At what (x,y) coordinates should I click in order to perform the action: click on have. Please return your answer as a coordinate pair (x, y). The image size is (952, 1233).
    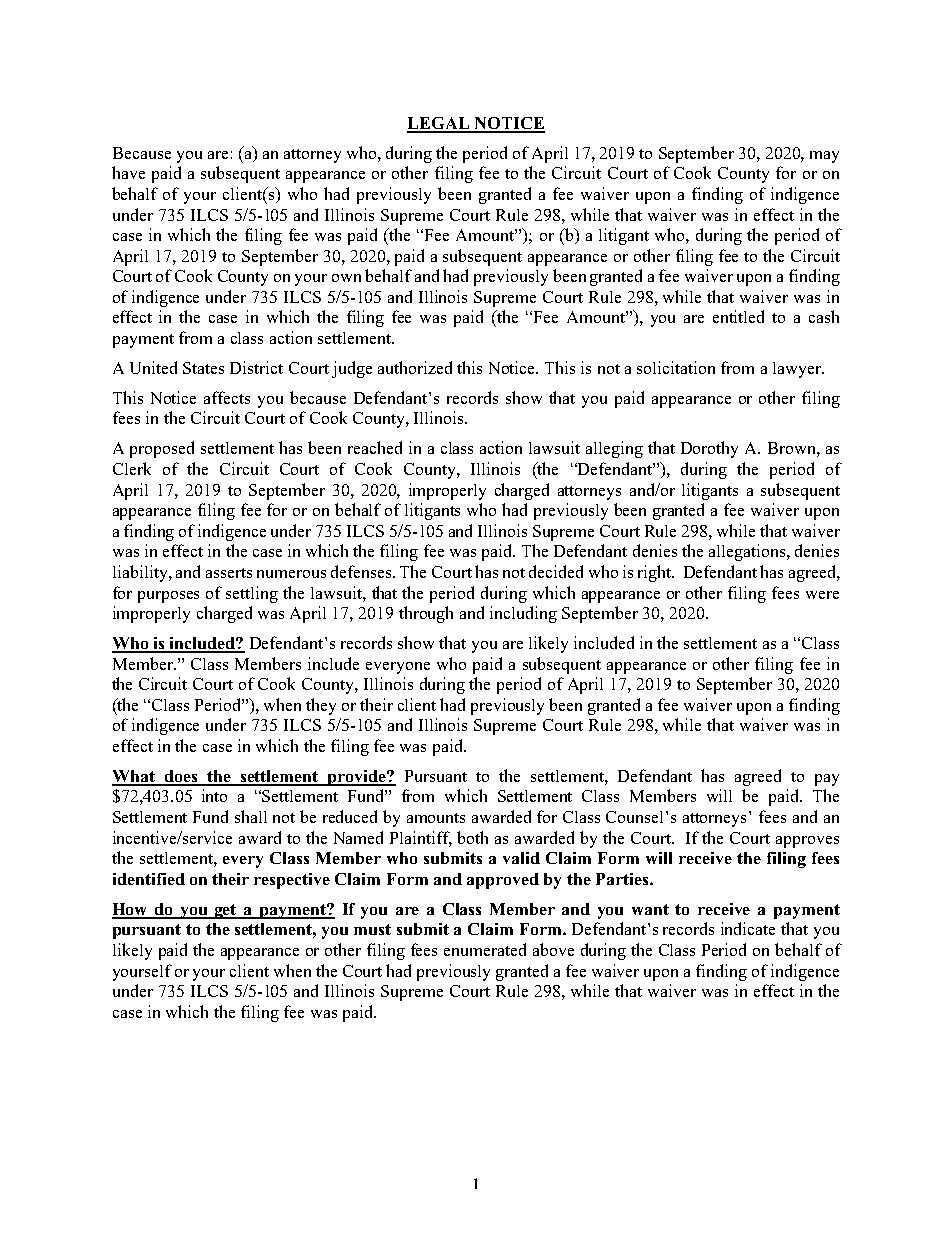
    Looking at the image, I should click on (128, 172).
